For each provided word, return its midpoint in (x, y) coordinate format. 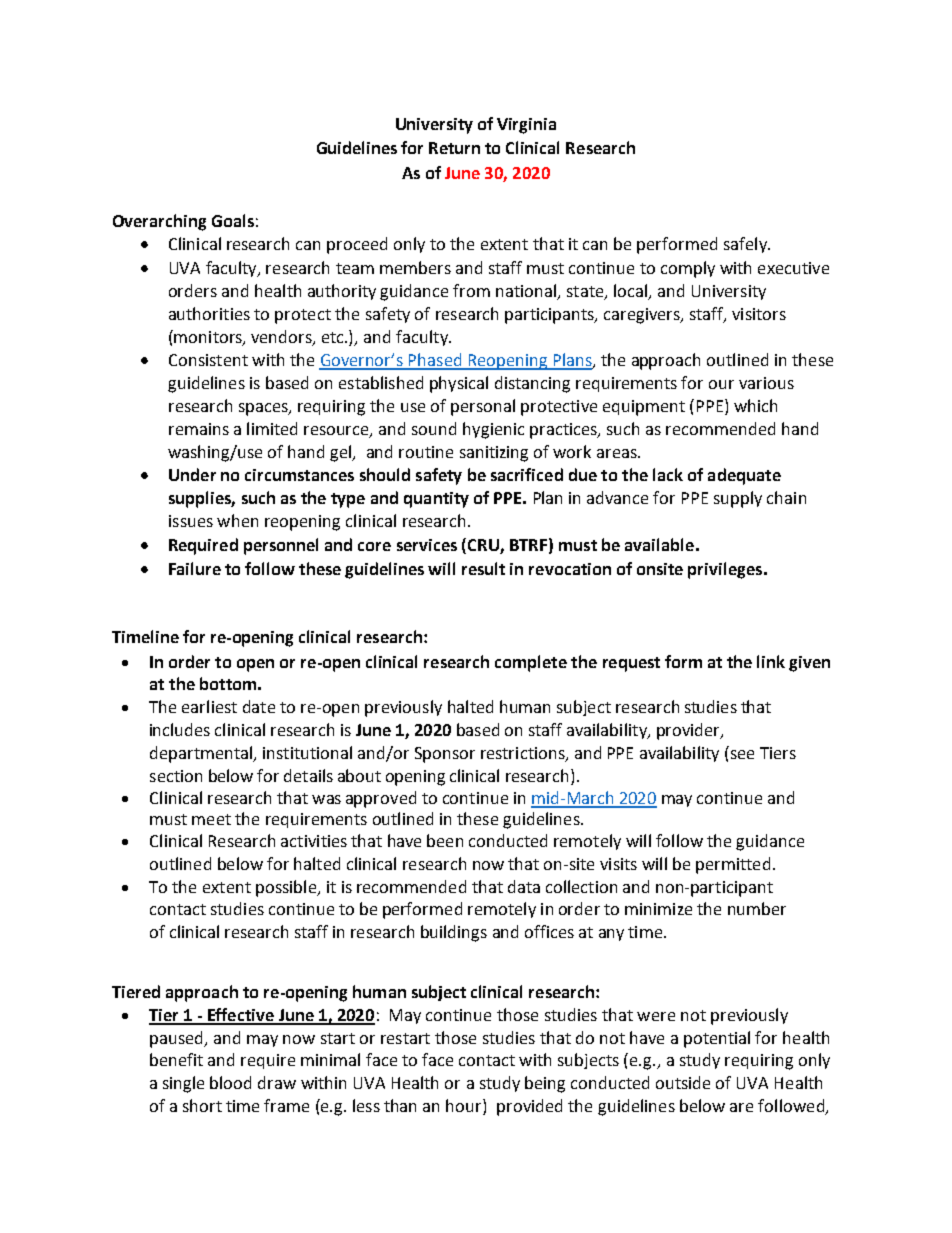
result (483, 568)
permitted (733, 865)
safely (746, 245)
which (755, 405)
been (445, 840)
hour (465, 1107)
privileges (726, 570)
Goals (233, 220)
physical (459, 384)
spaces (264, 409)
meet (211, 819)
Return (454, 148)
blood (230, 1082)
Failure (195, 568)
